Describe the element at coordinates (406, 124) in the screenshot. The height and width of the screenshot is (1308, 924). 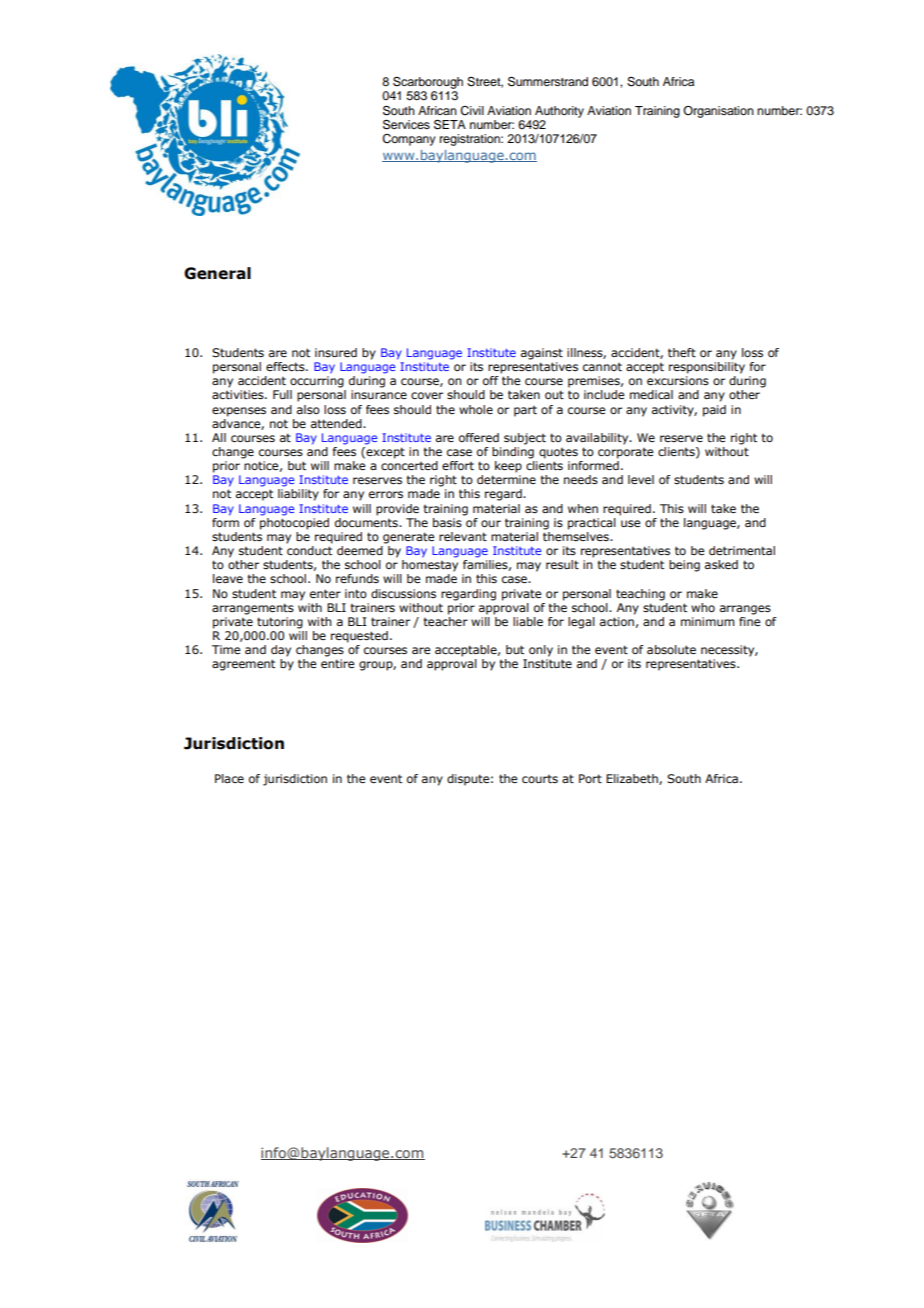
I see `Services` at that location.
